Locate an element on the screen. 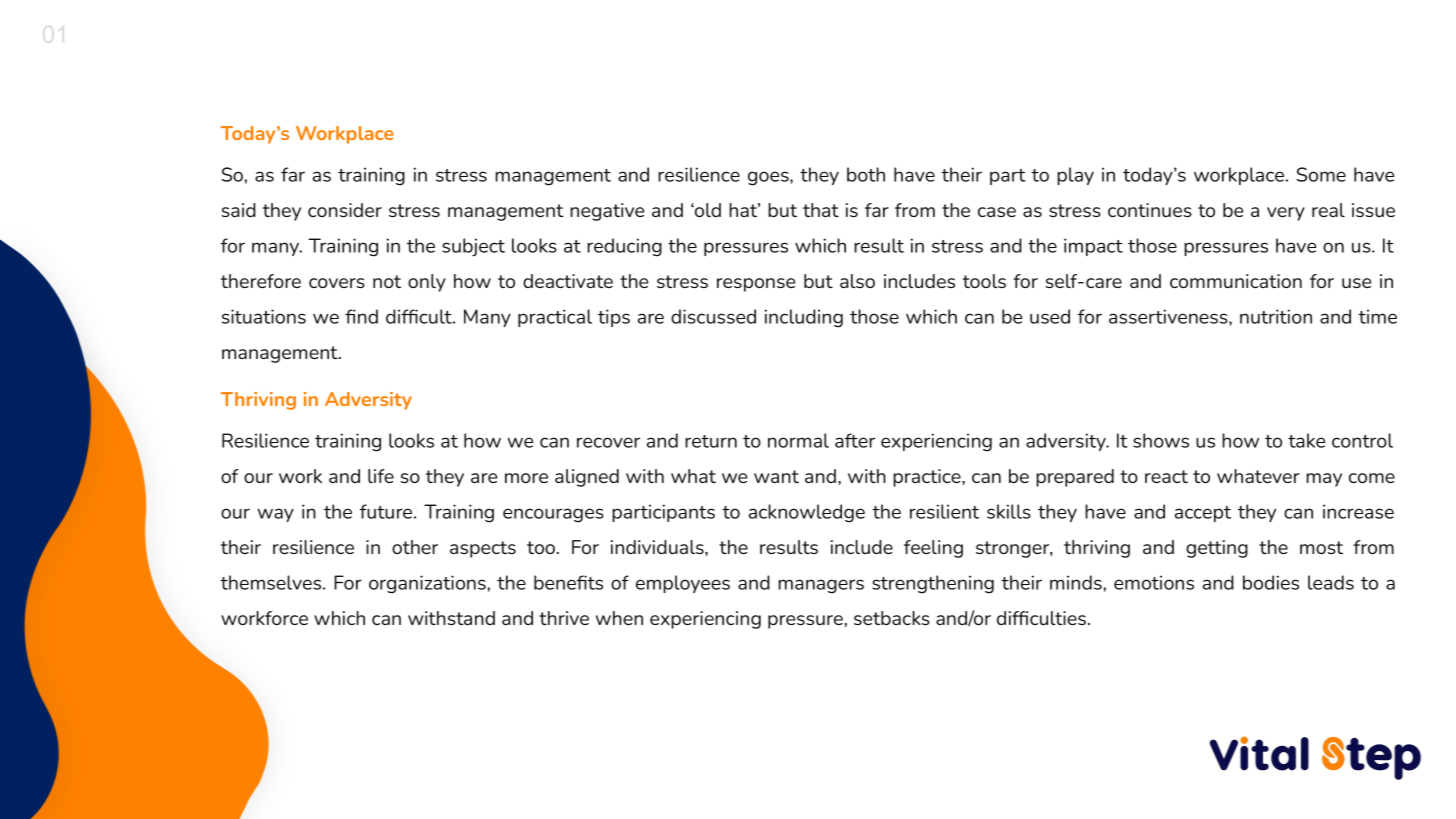  normal is located at coordinates (798, 440).
